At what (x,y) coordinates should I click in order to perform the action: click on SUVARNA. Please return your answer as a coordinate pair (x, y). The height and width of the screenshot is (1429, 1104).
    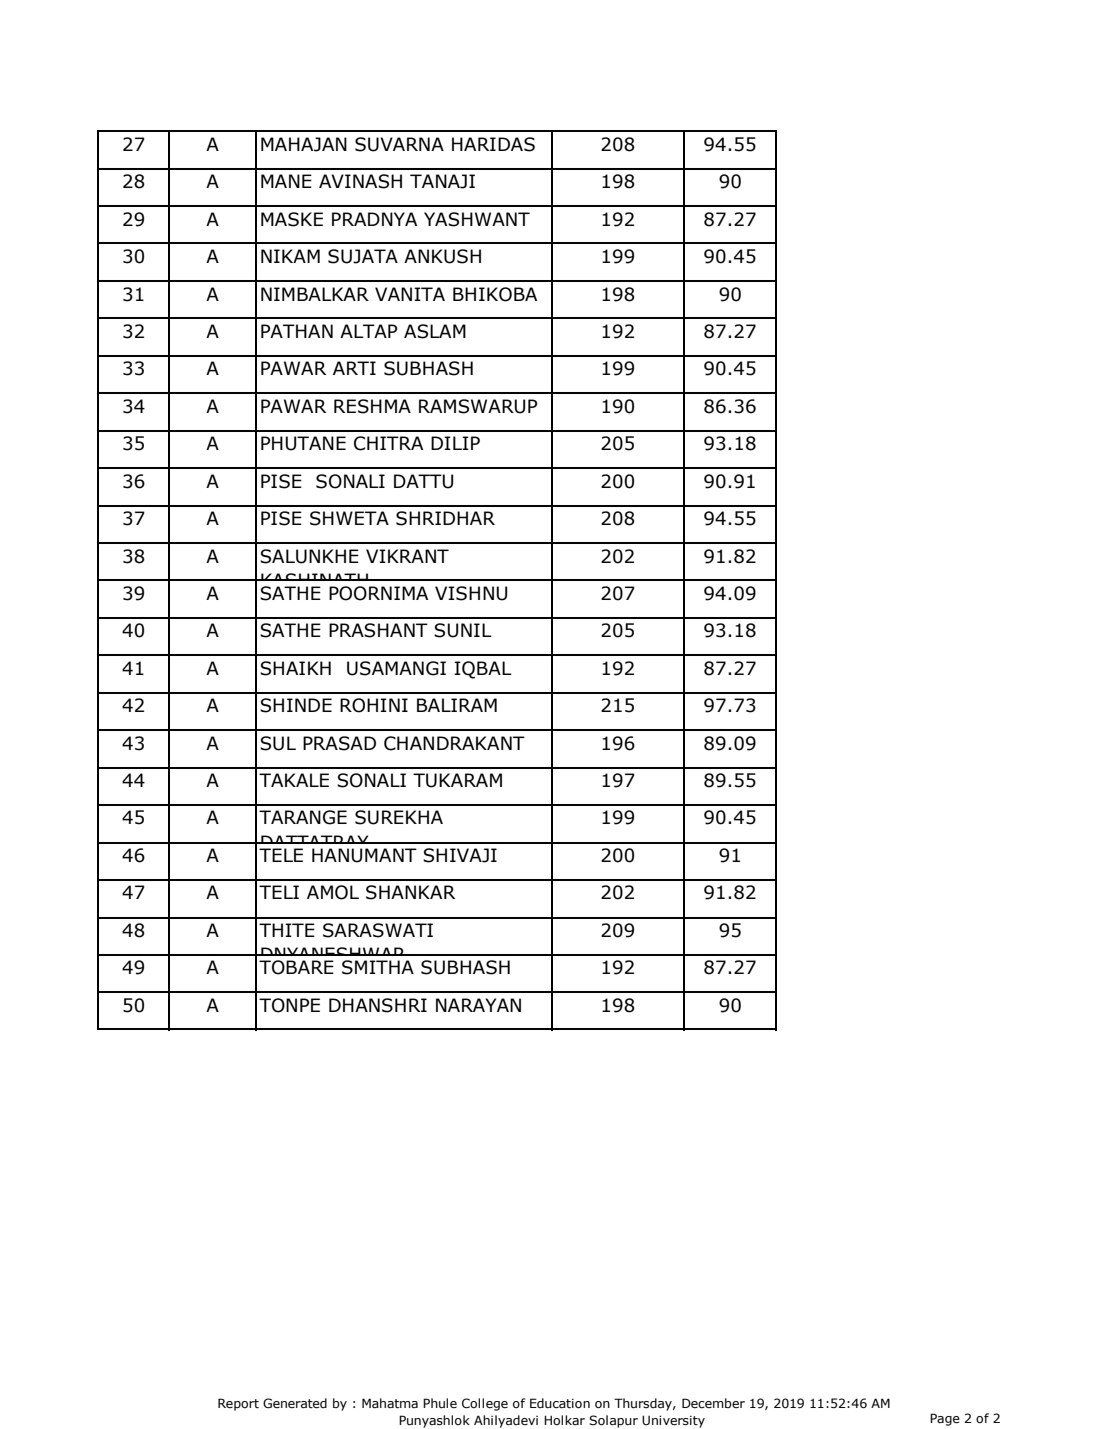
    Looking at the image, I should click on (399, 144).
